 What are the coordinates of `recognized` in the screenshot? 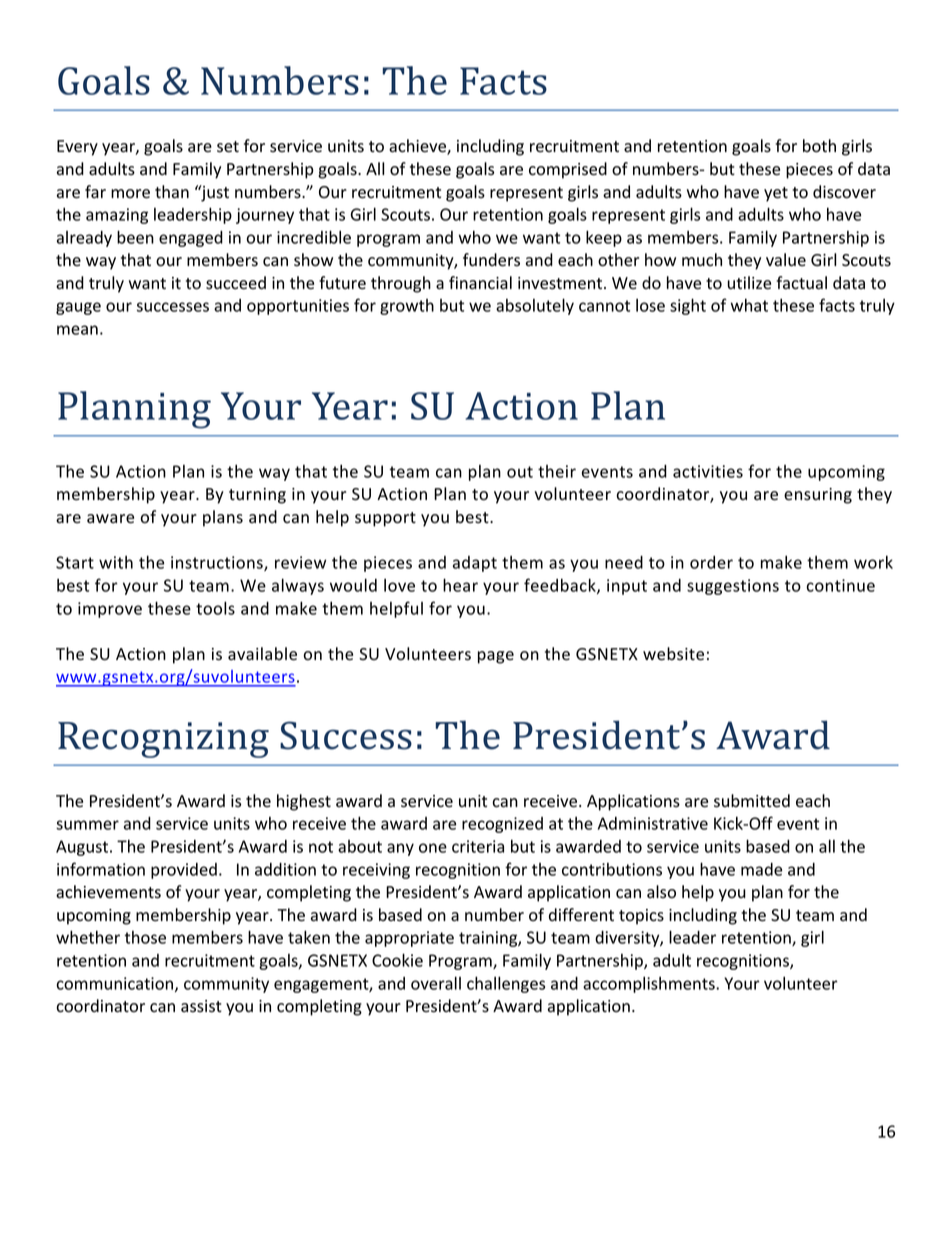 It's located at (502, 825).
